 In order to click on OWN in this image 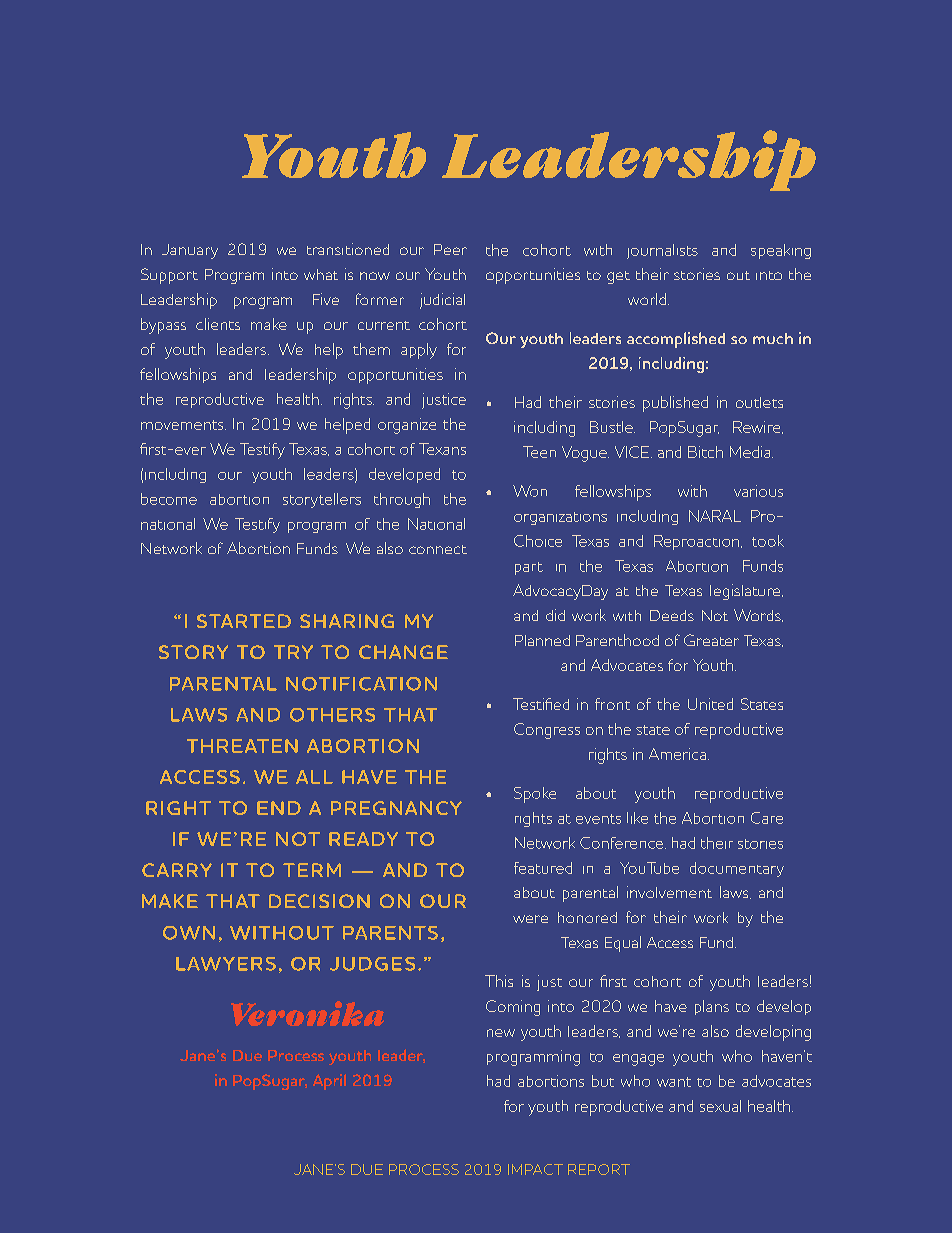, I will do `click(189, 933)`.
